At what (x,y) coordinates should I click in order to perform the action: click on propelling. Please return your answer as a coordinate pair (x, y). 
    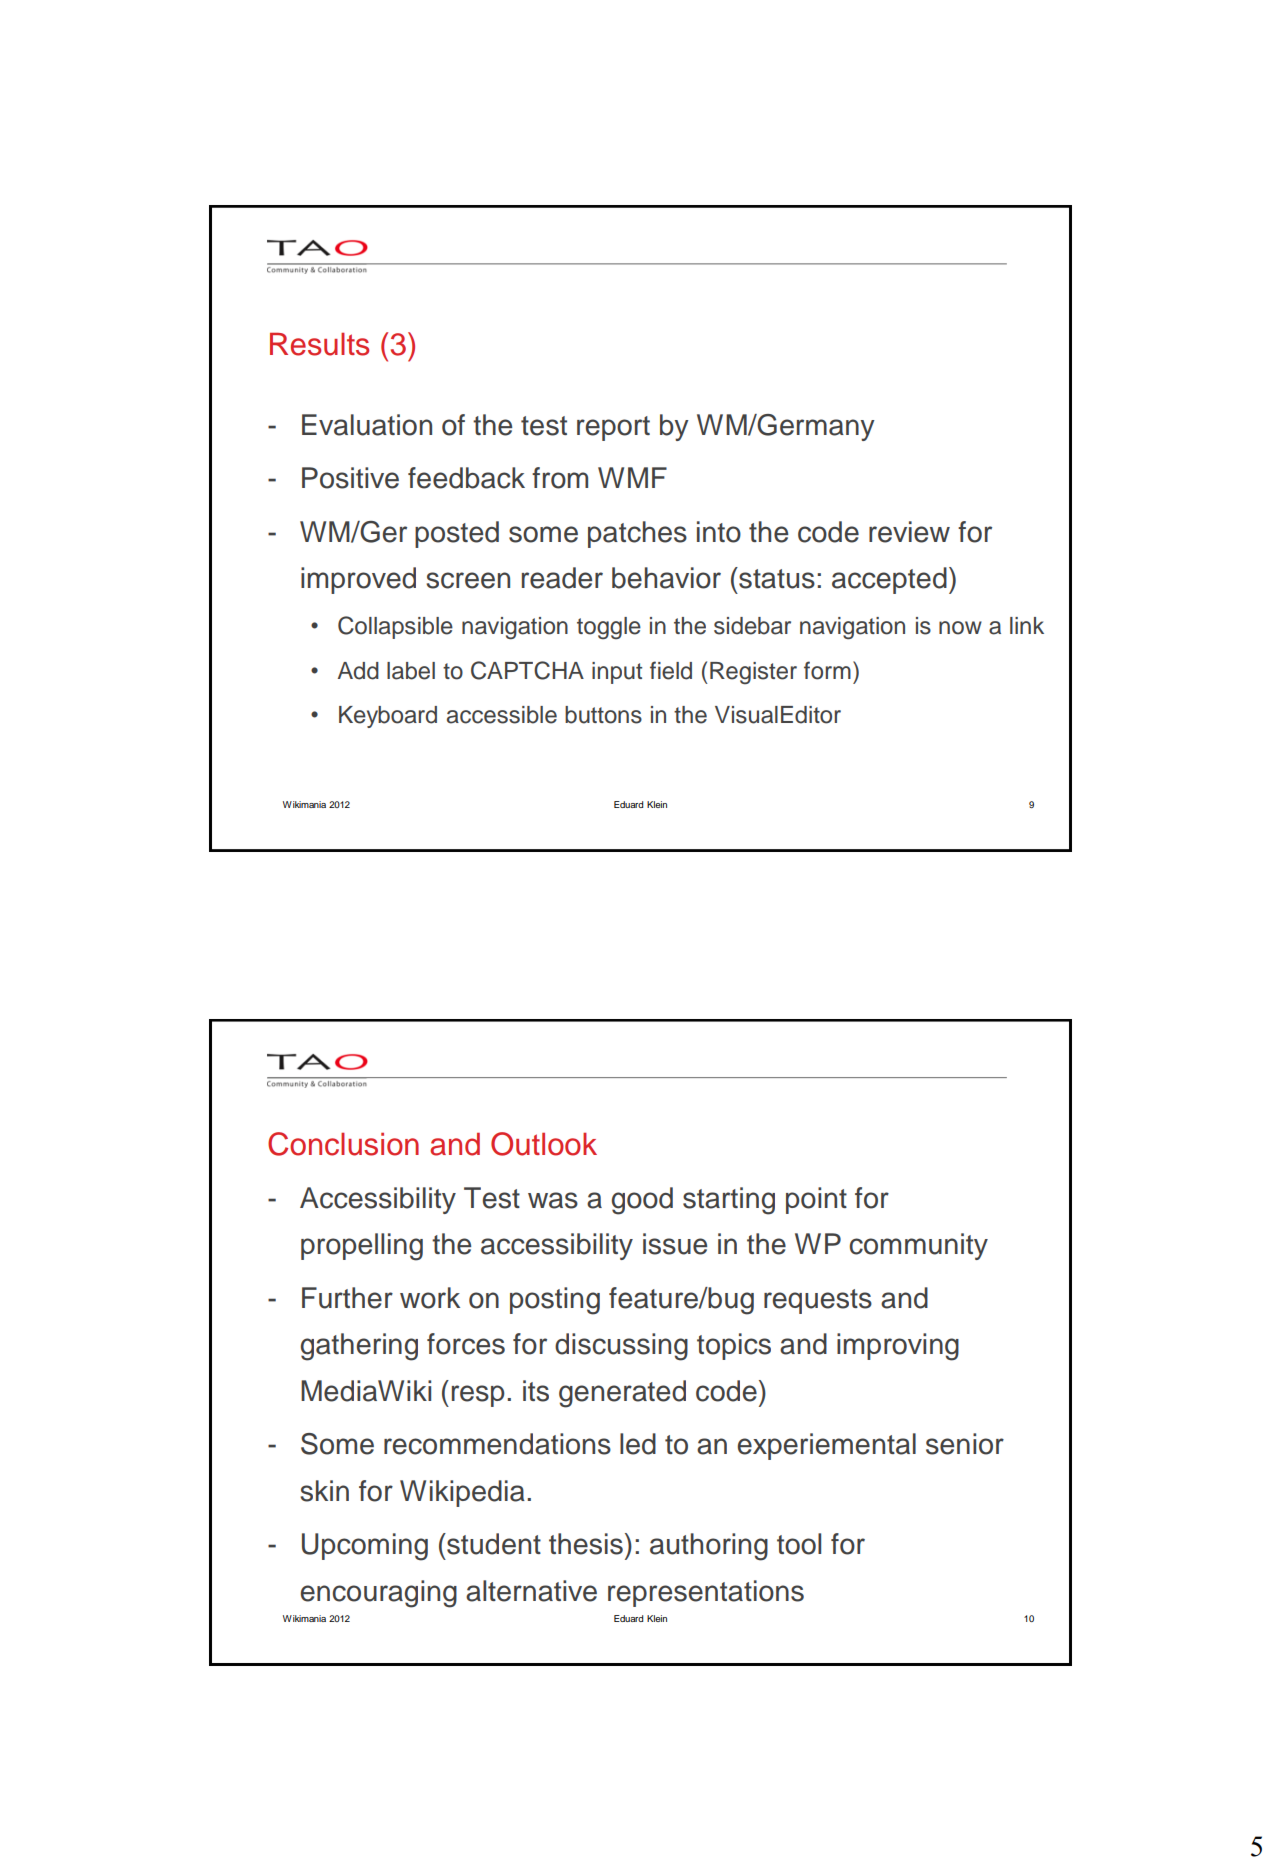
    Looking at the image, I should click on (362, 1247).
